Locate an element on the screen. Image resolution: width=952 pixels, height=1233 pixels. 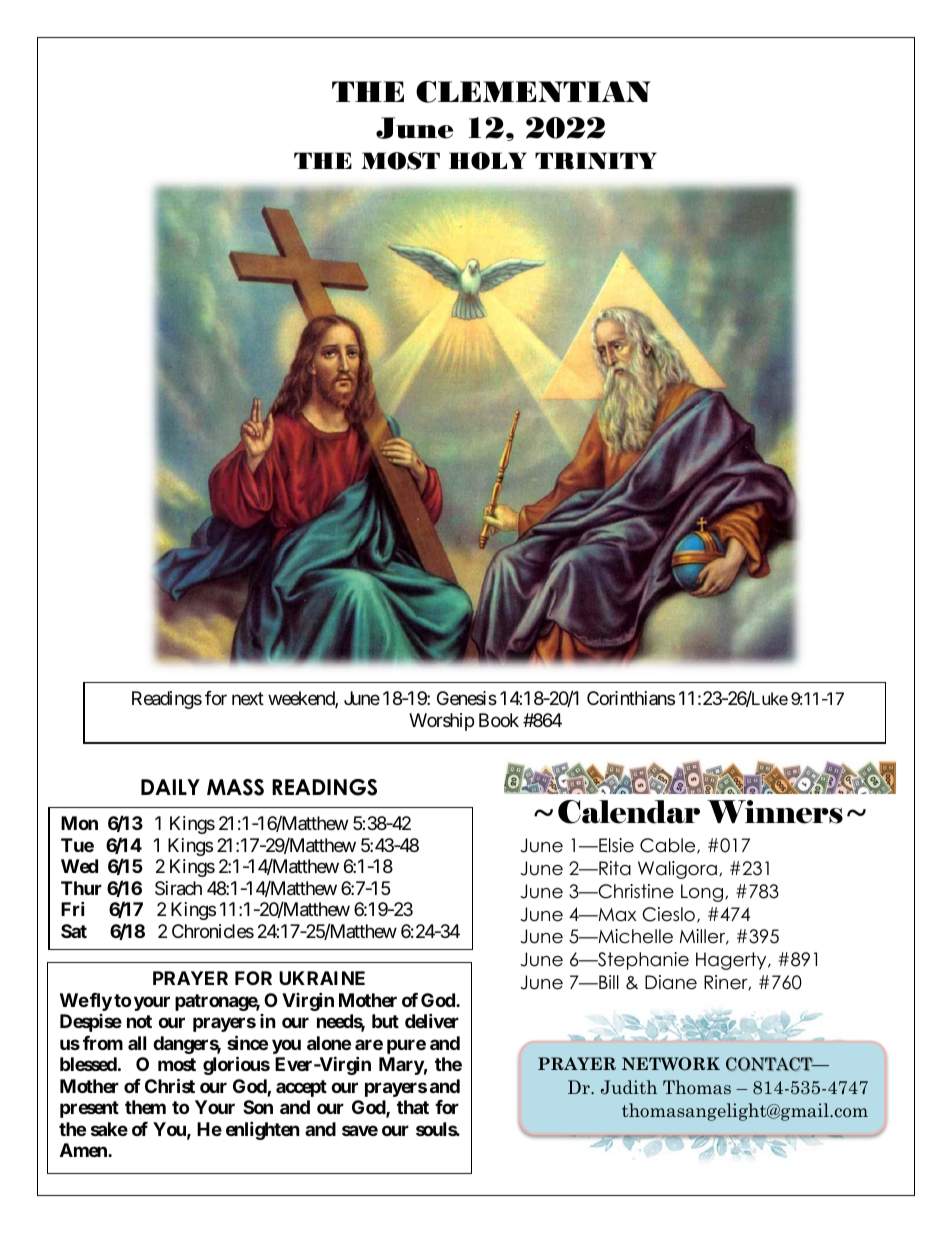
Judith is located at coordinates (629, 1087).
